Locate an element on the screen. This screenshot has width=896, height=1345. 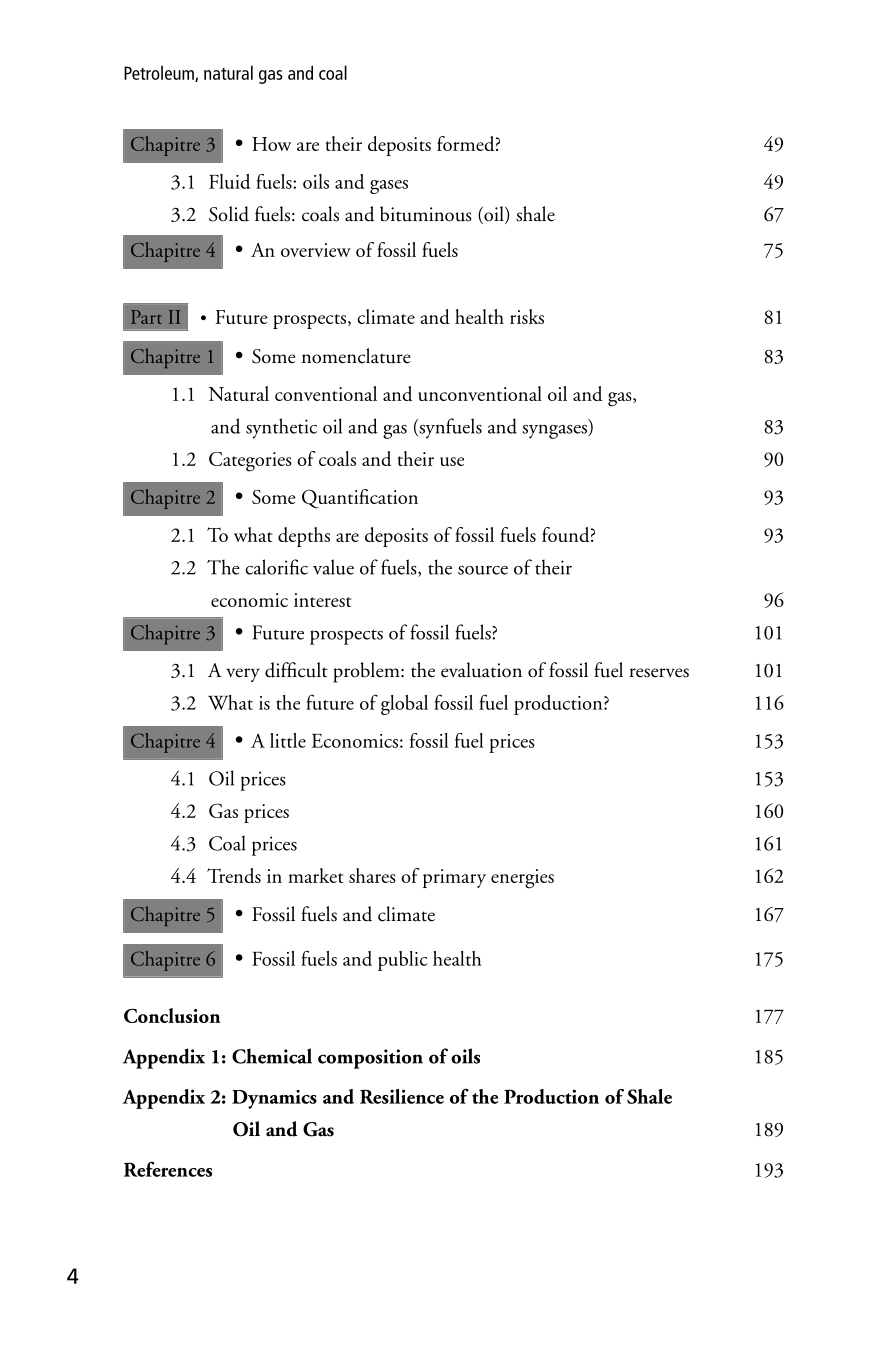
global is located at coordinates (404, 705).
